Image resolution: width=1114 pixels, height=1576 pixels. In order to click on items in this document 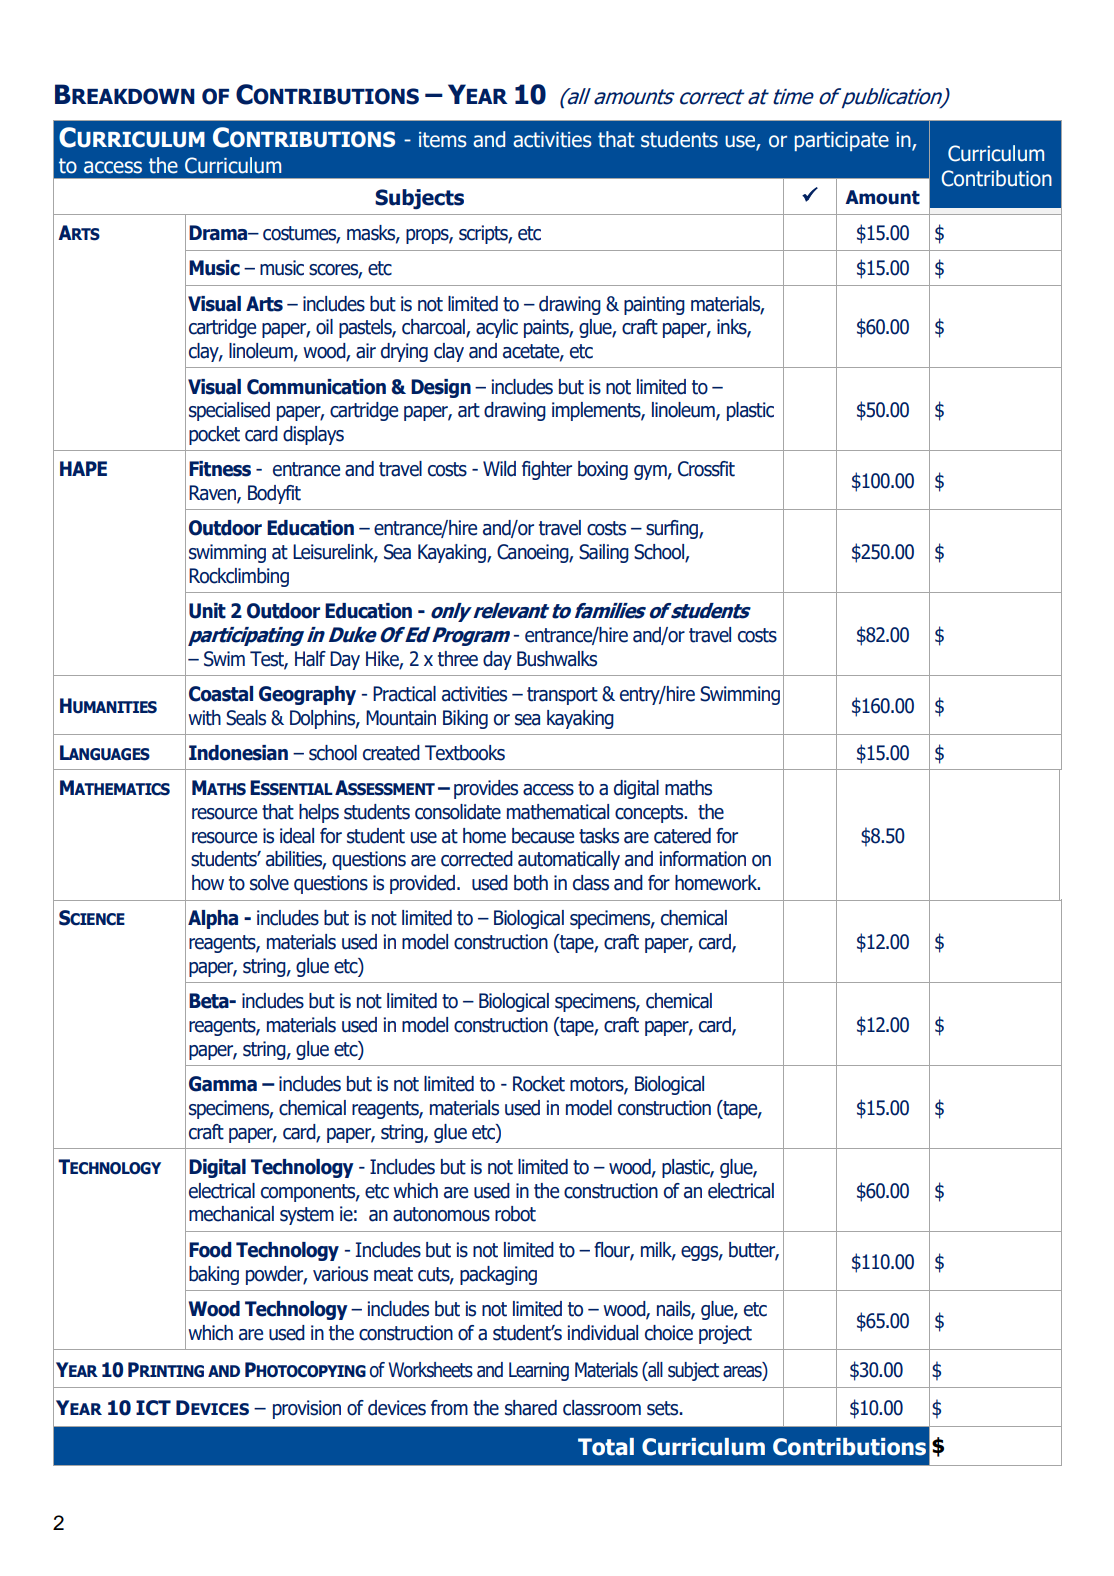, I will do `click(443, 140)`.
